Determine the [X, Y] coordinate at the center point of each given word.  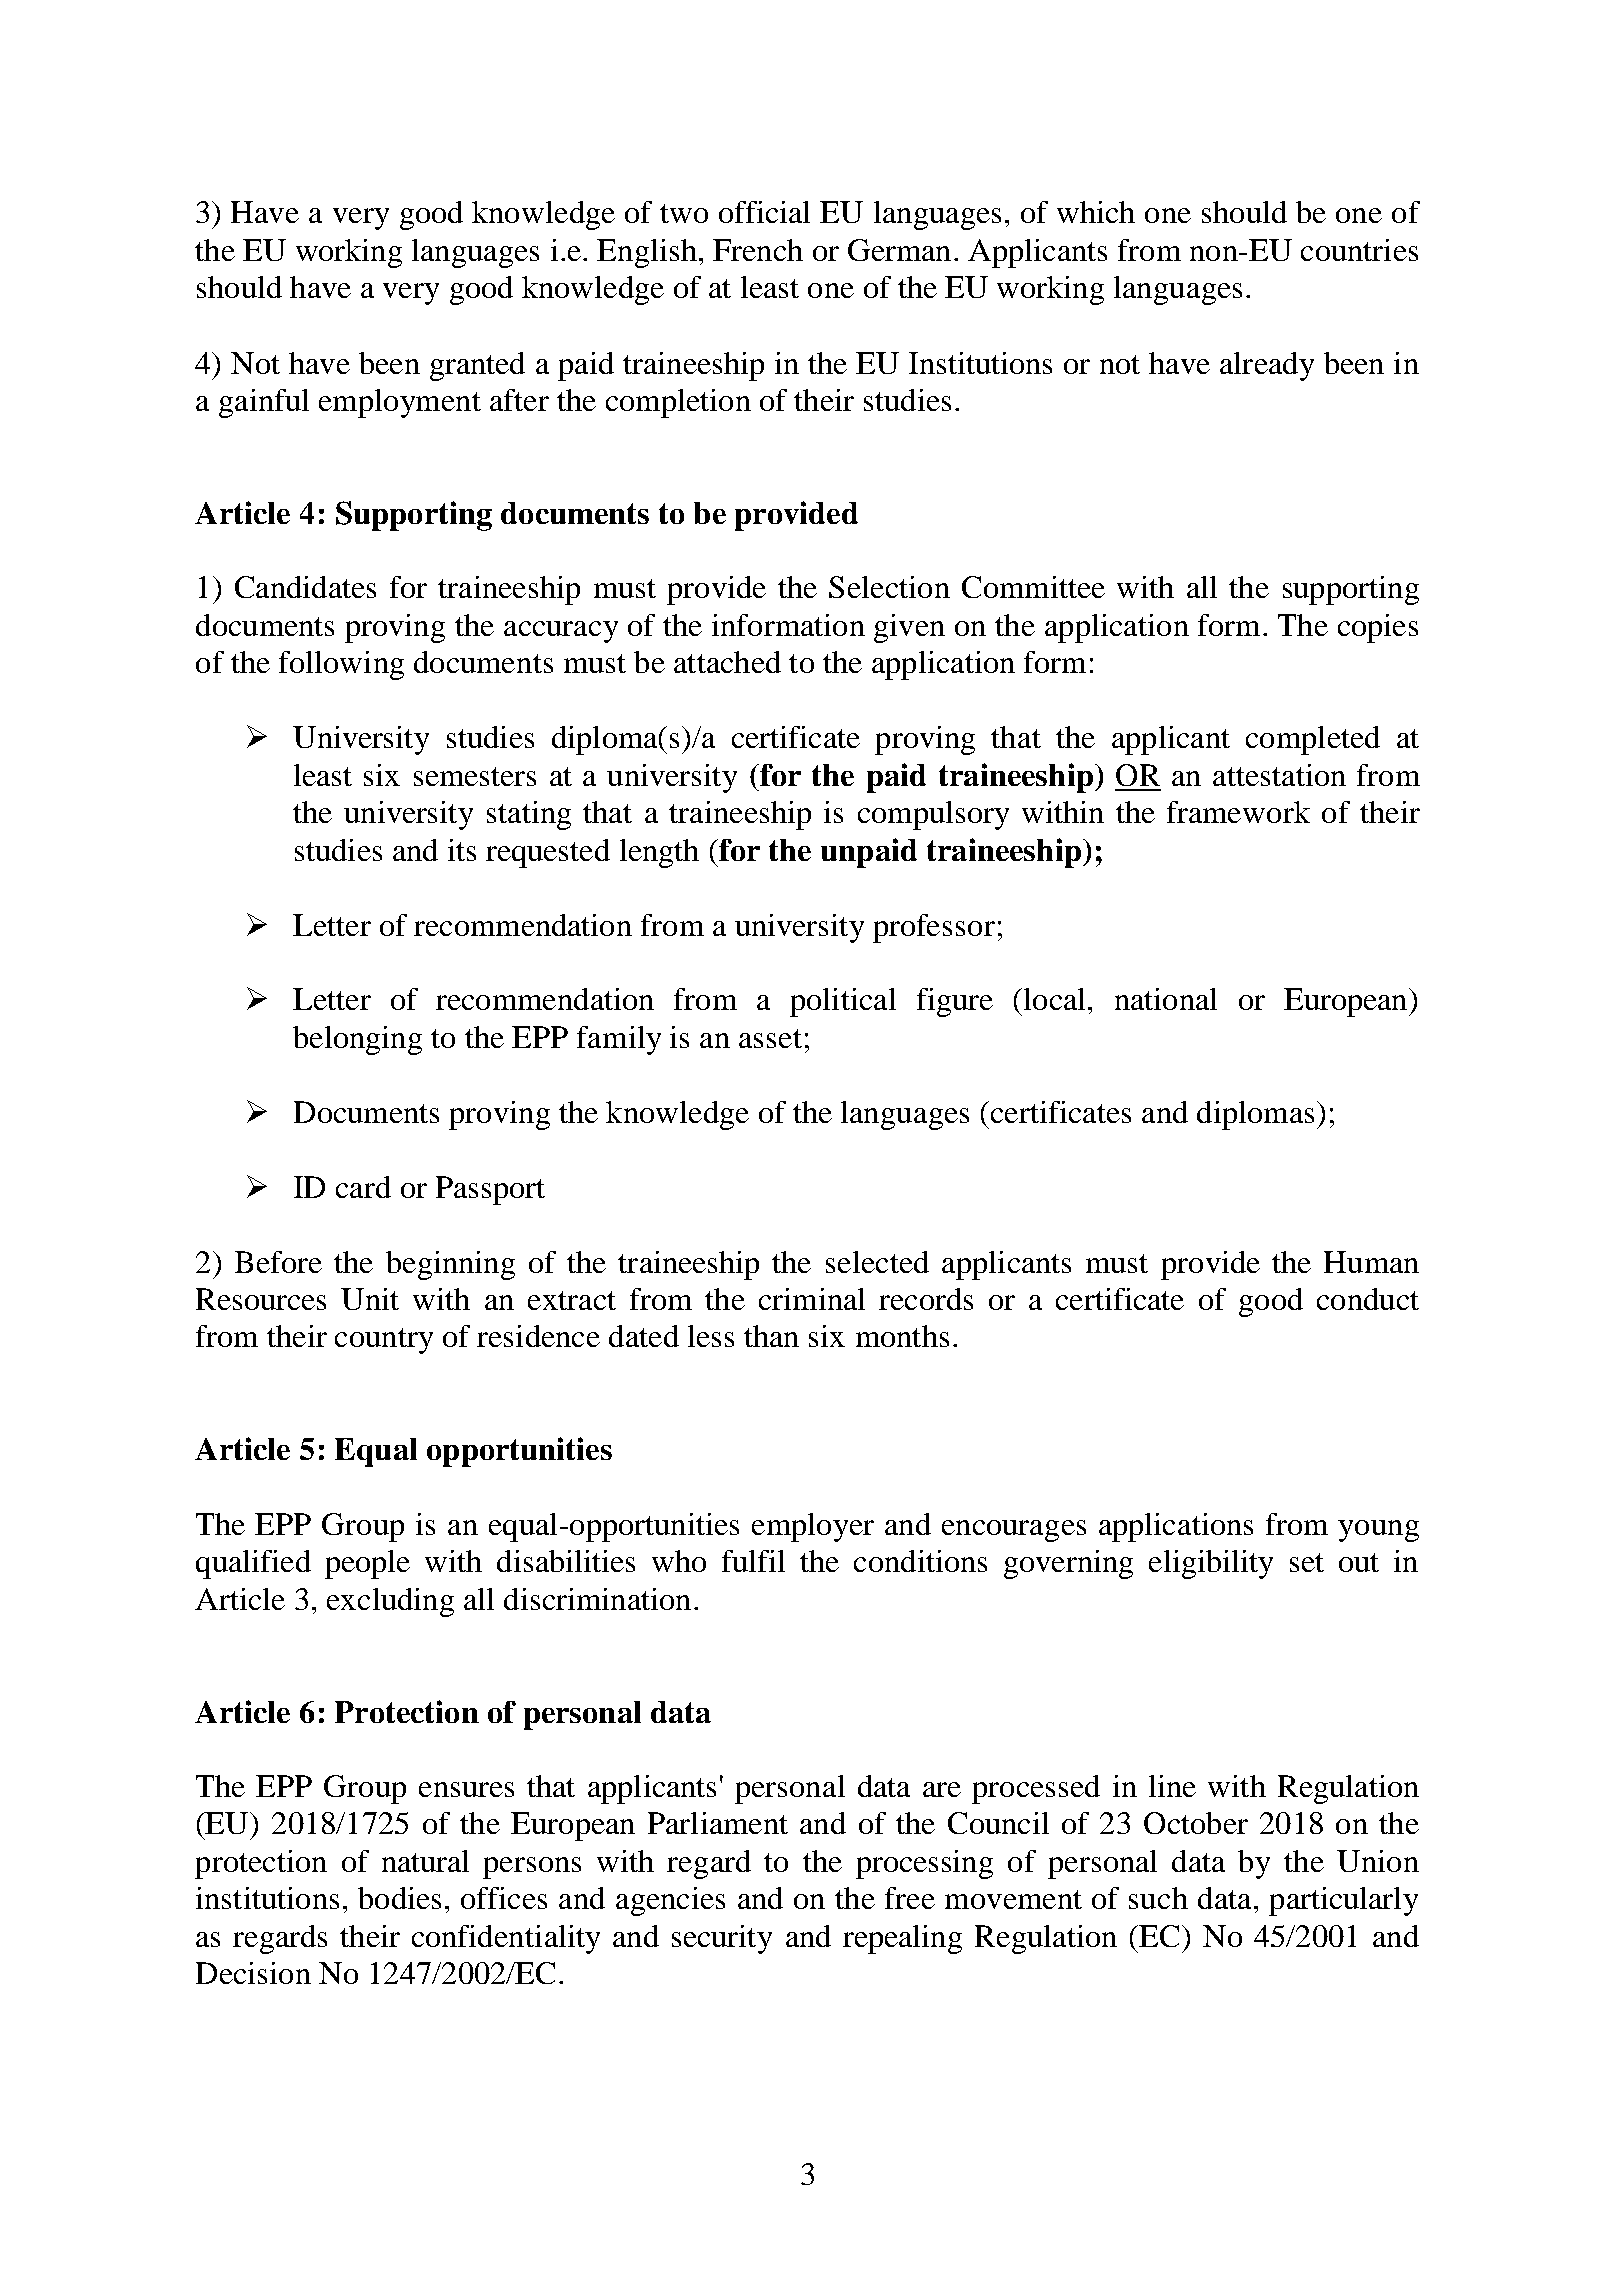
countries [1359, 250]
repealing [902, 1939]
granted [477, 366]
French [758, 250]
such [1158, 1898]
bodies [399, 1898]
